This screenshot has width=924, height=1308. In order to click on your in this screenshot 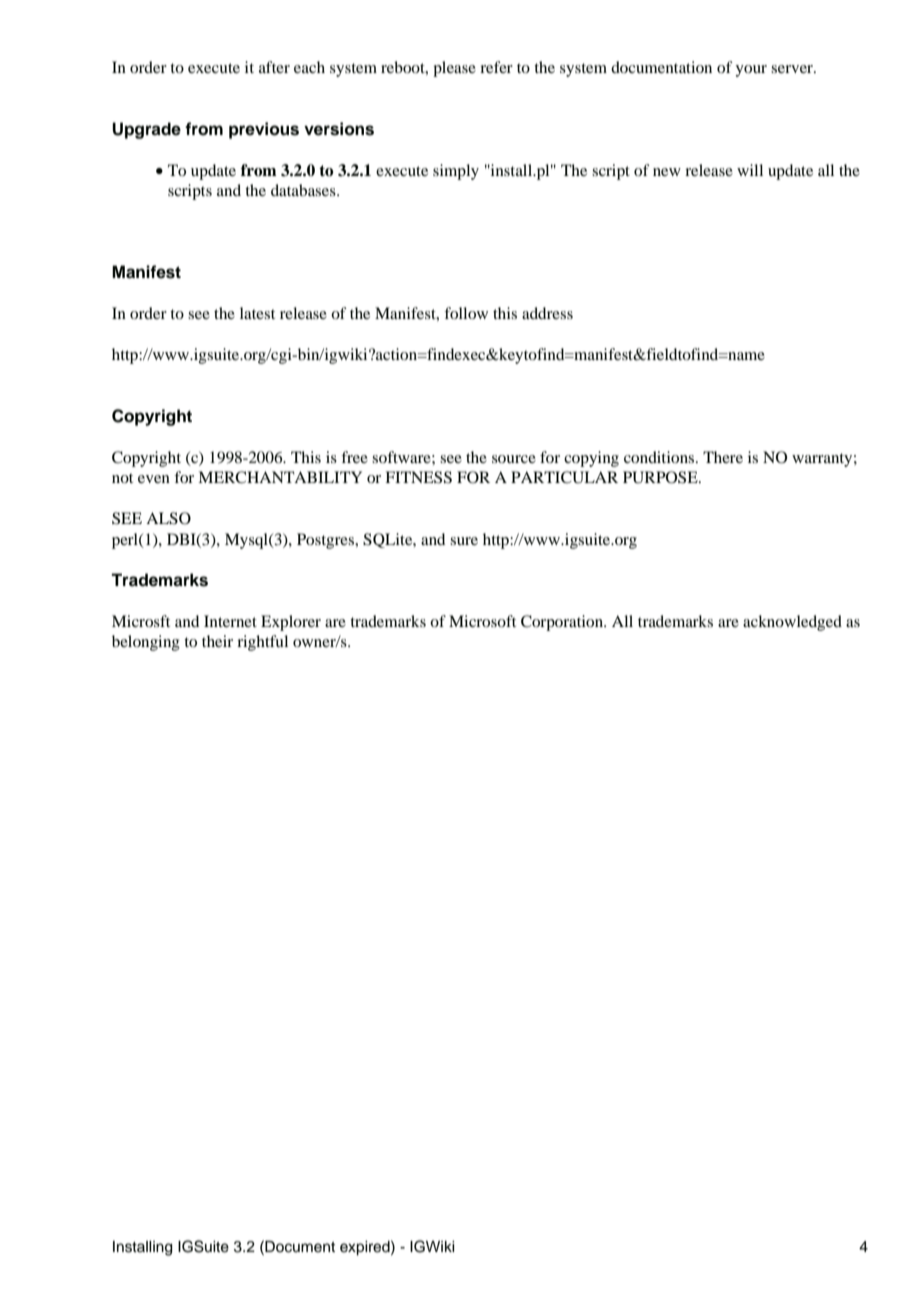, I will do `click(751, 71)`.
